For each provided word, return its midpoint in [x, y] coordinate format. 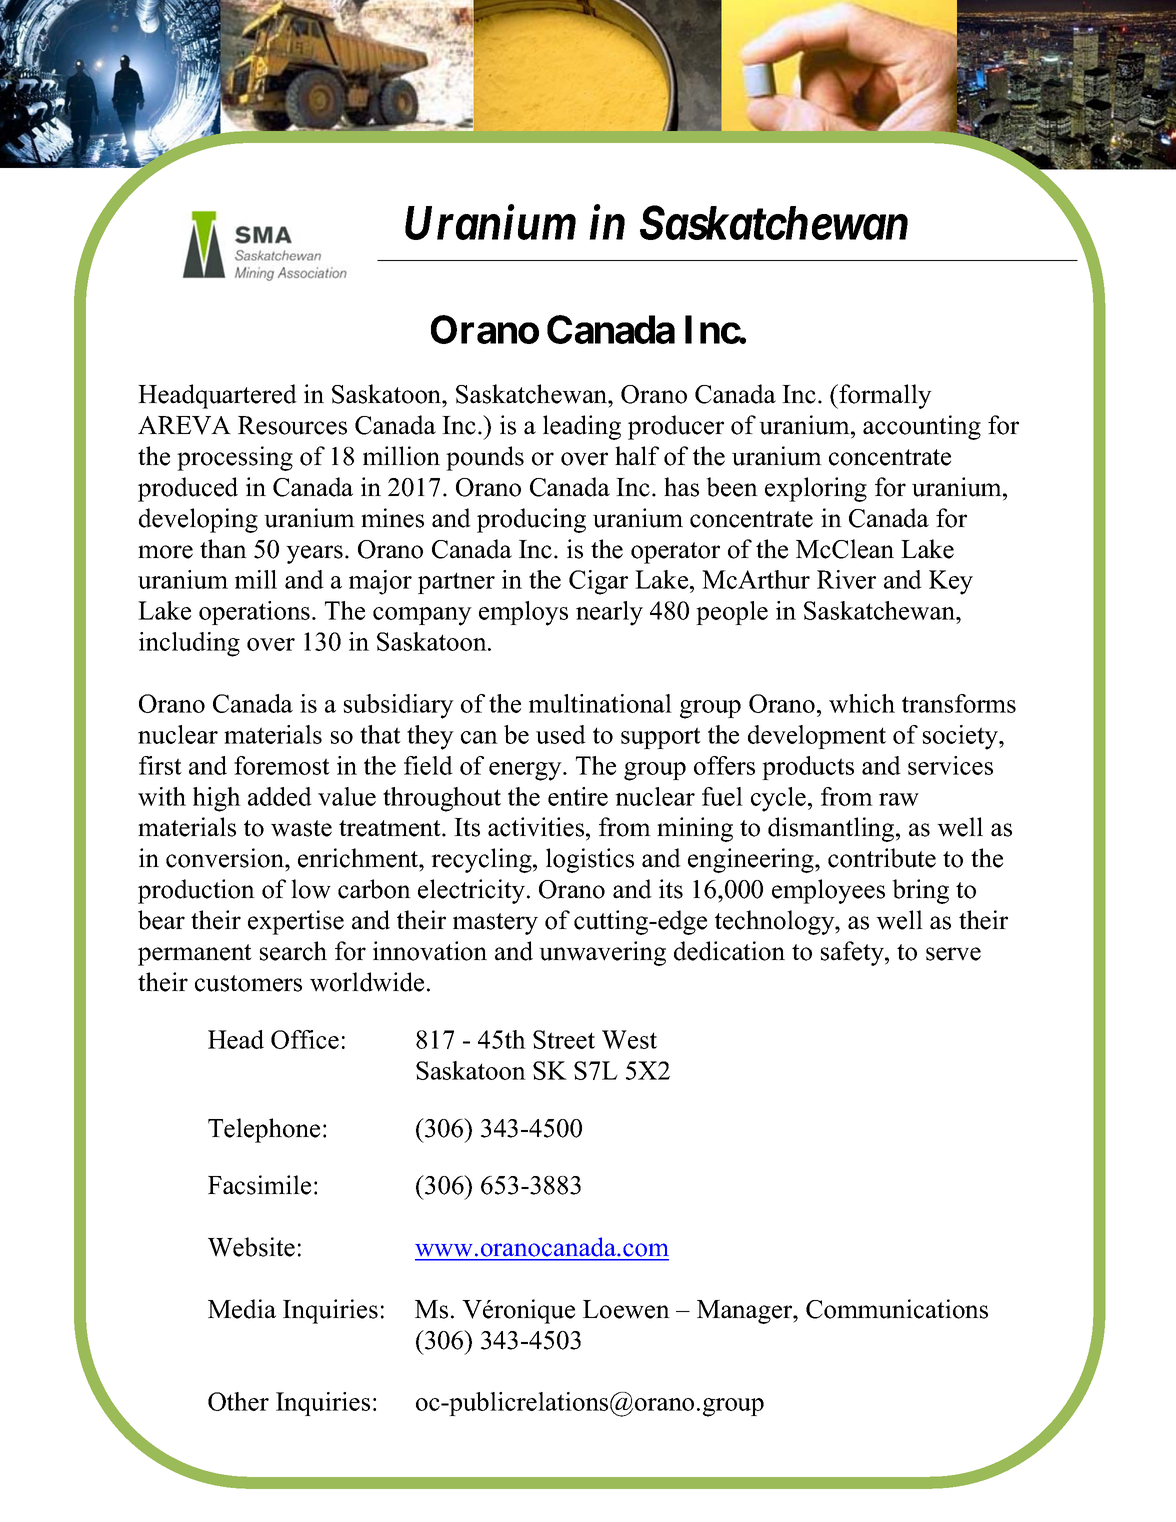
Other [238, 1401]
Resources [292, 425]
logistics [590, 860]
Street [564, 1039]
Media [242, 1309]
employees [828, 891]
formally [884, 396]
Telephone [264, 1130]
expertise [296, 922]
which [862, 703]
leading [582, 427]
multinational [600, 703]
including [189, 644]
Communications [897, 1309]
